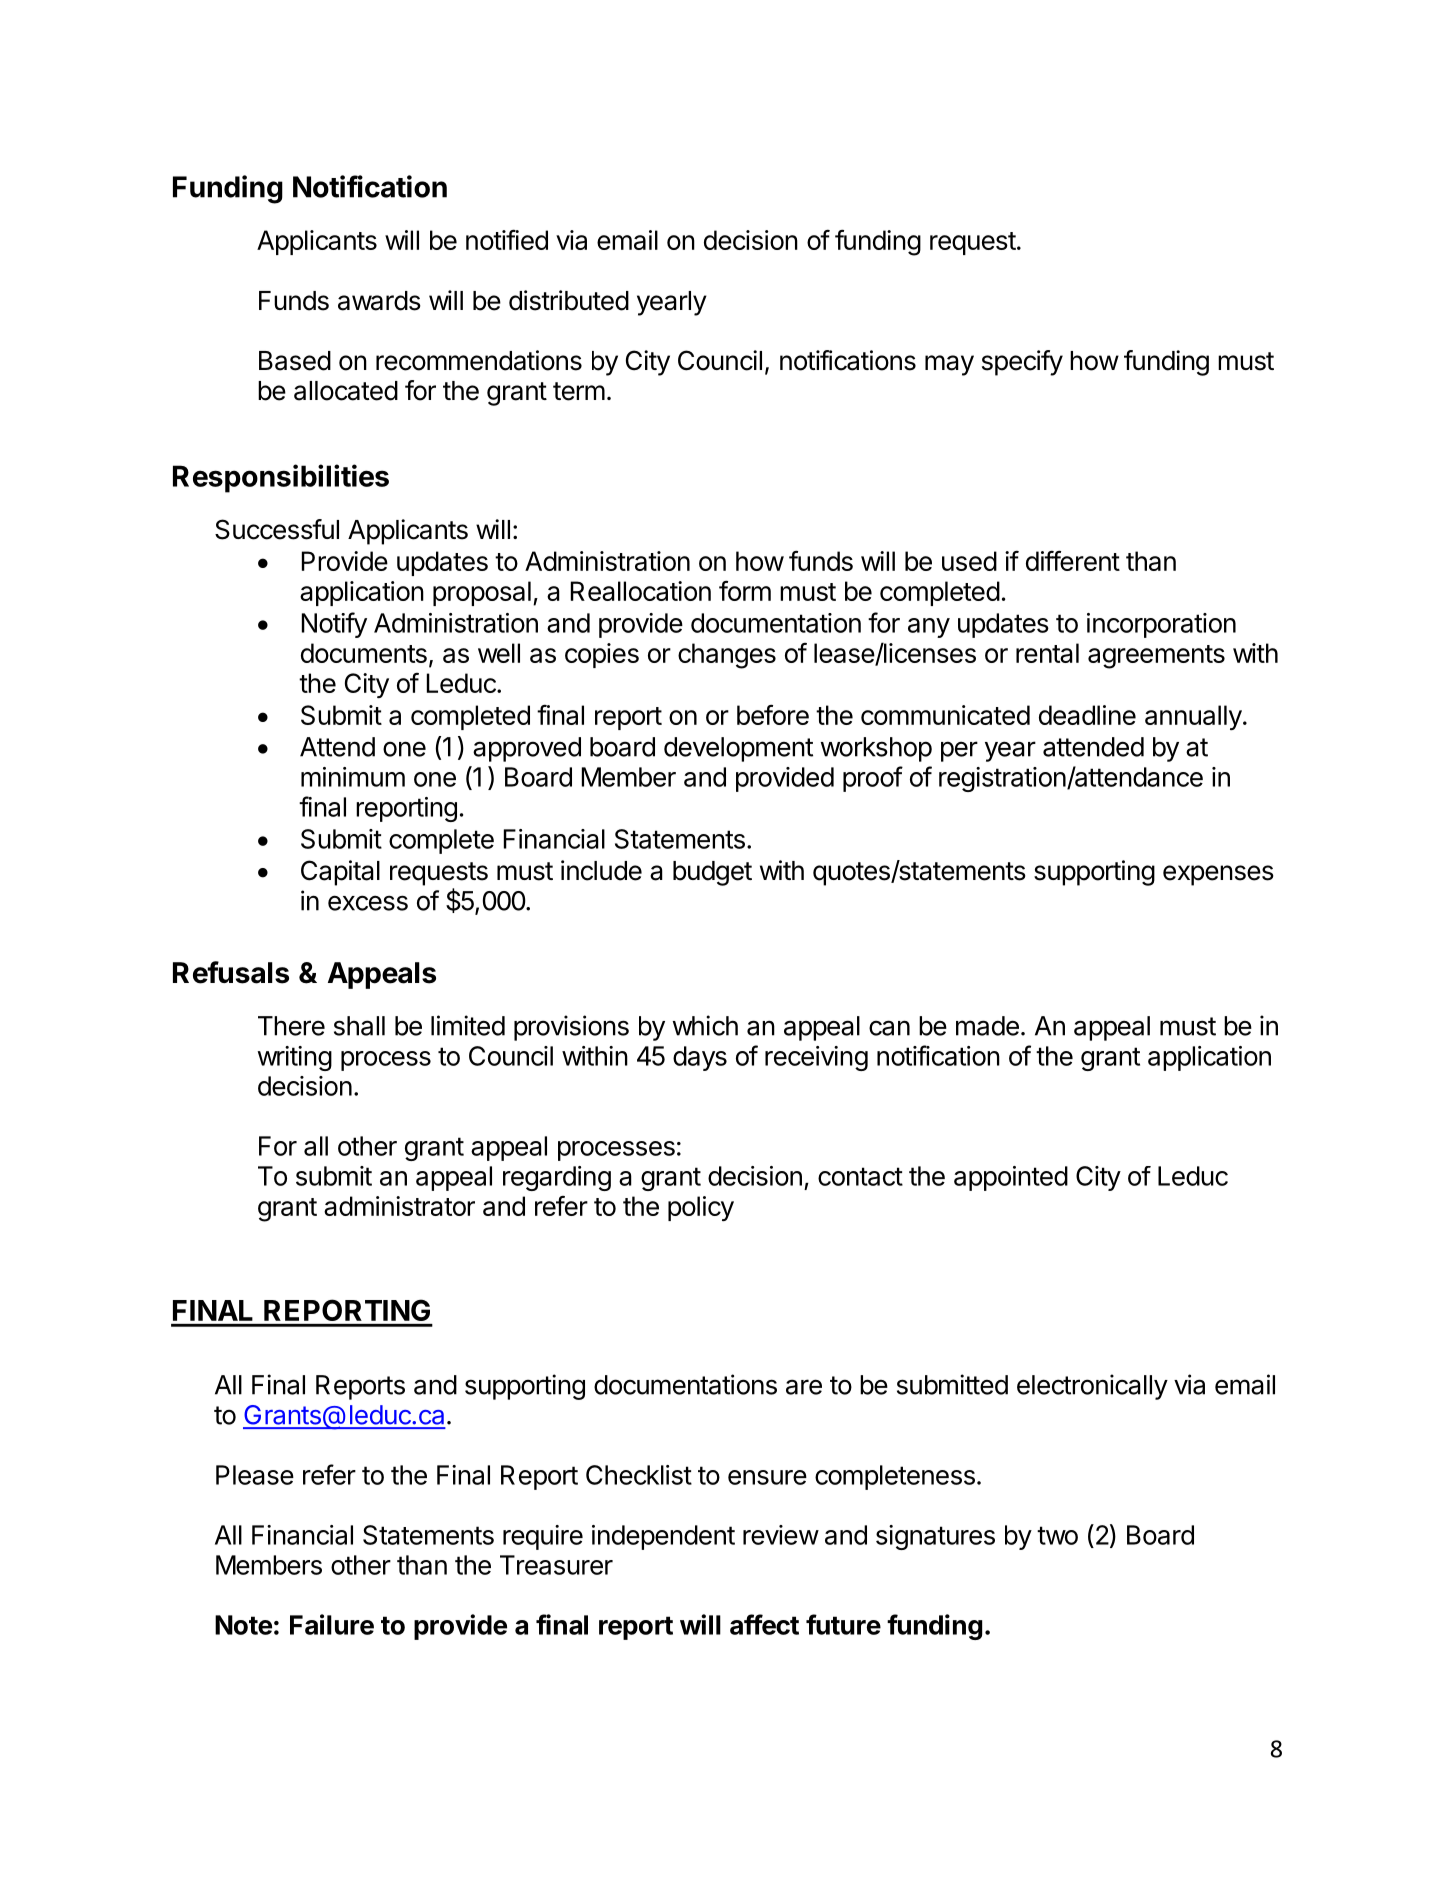 The height and width of the screenshot is (1882, 1454). Describe the element at coordinates (332, 1624) in the screenshot. I see `Failure` at that location.
